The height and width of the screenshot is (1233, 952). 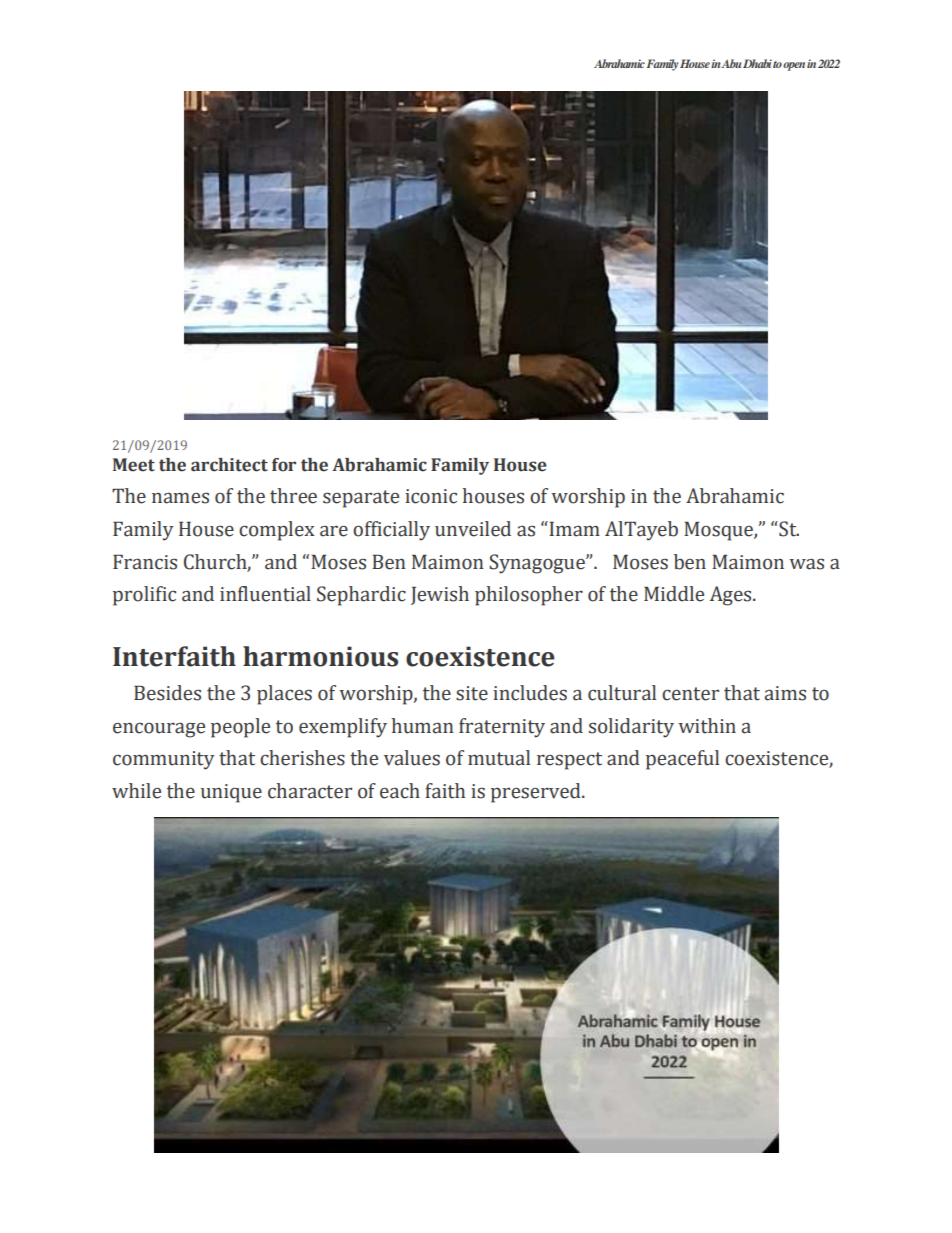 I want to click on mutual, so click(x=499, y=758).
